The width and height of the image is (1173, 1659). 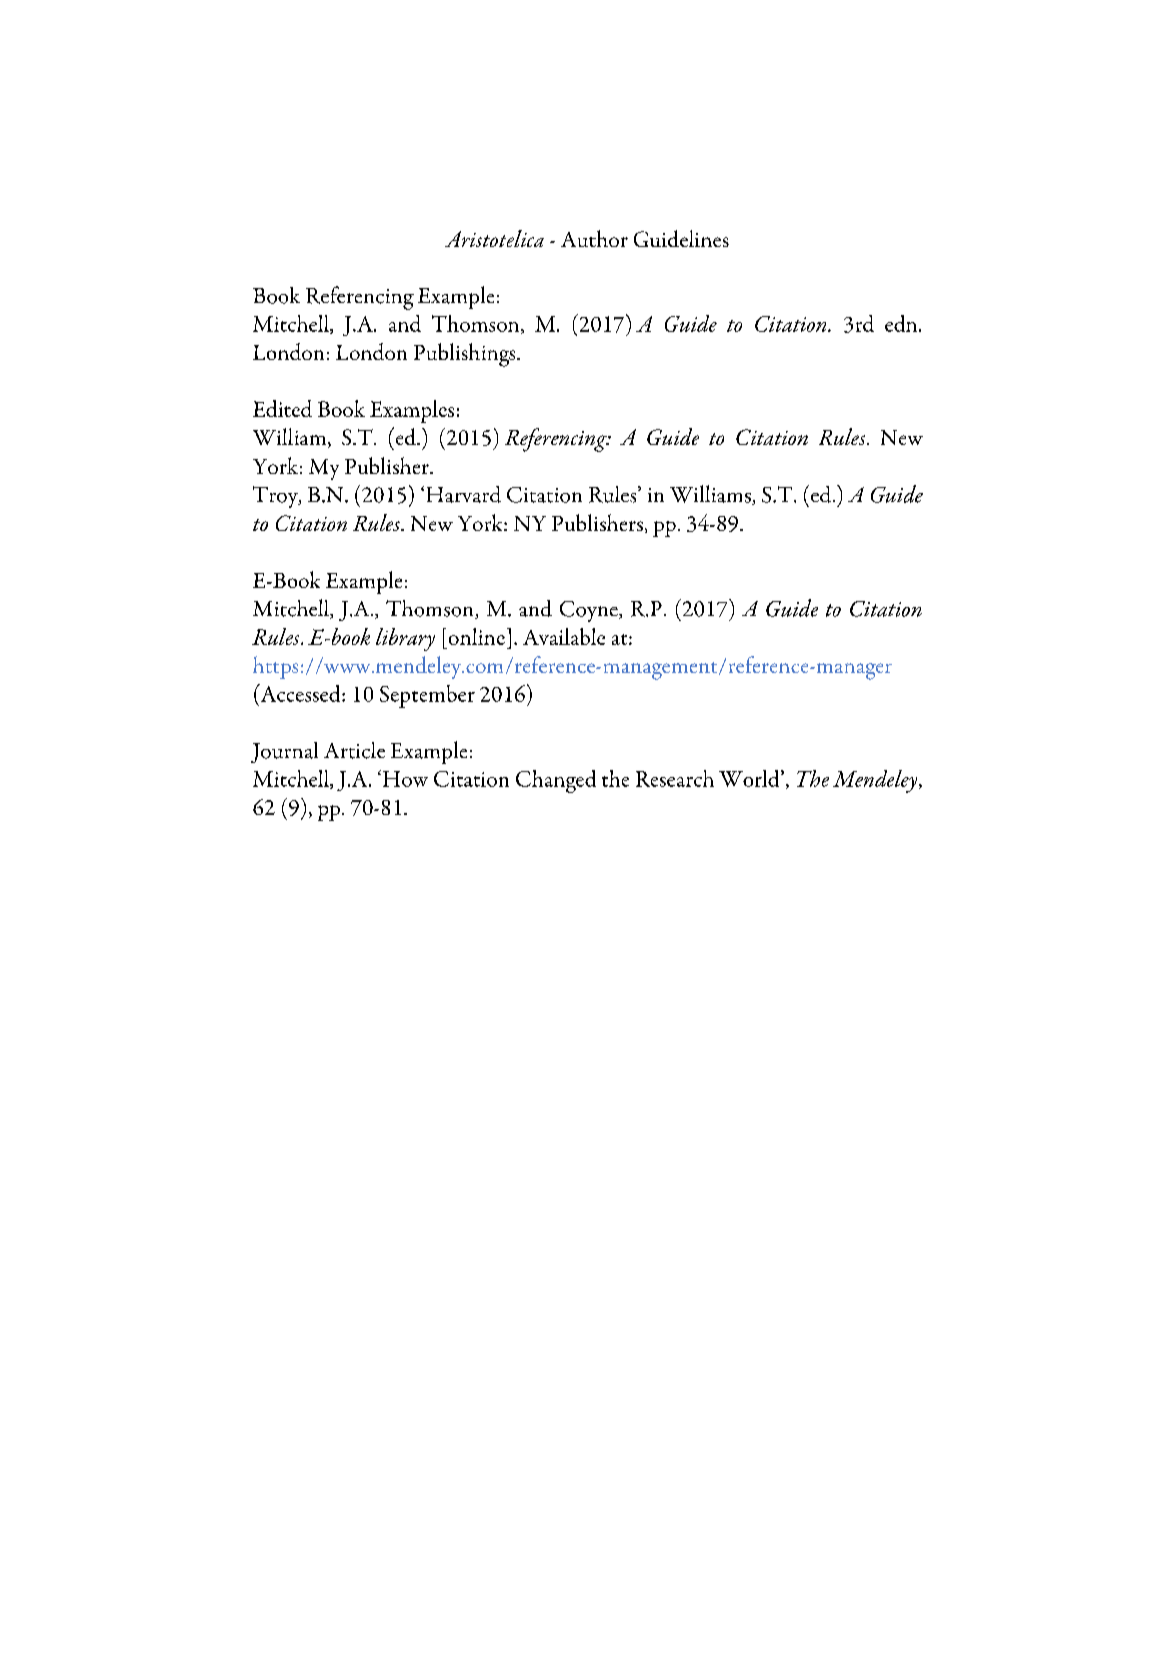 I want to click on Coyne, so click(x=590, y=611).
